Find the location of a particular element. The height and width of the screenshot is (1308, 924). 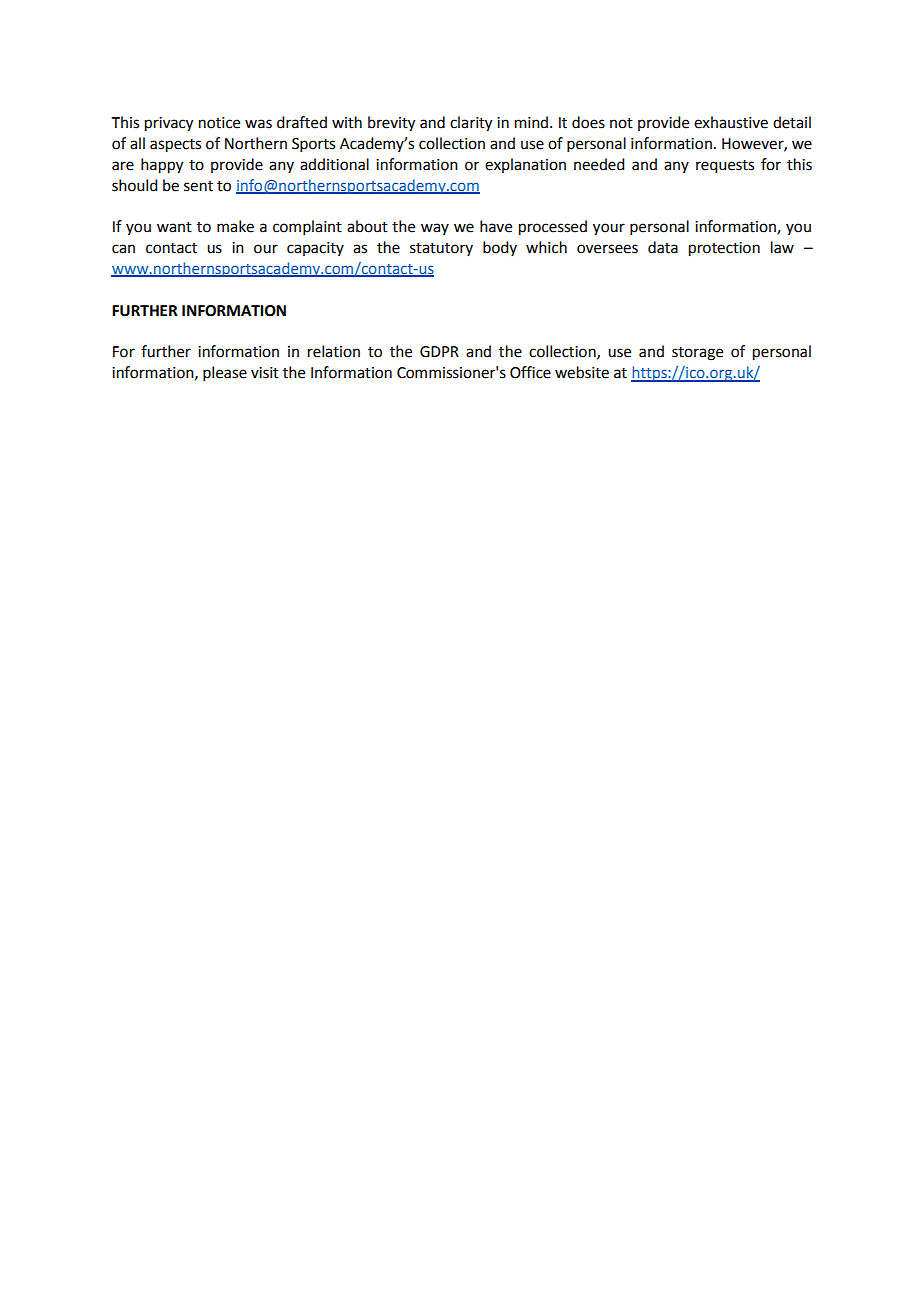

notice is located at coordinates (219, 123).
